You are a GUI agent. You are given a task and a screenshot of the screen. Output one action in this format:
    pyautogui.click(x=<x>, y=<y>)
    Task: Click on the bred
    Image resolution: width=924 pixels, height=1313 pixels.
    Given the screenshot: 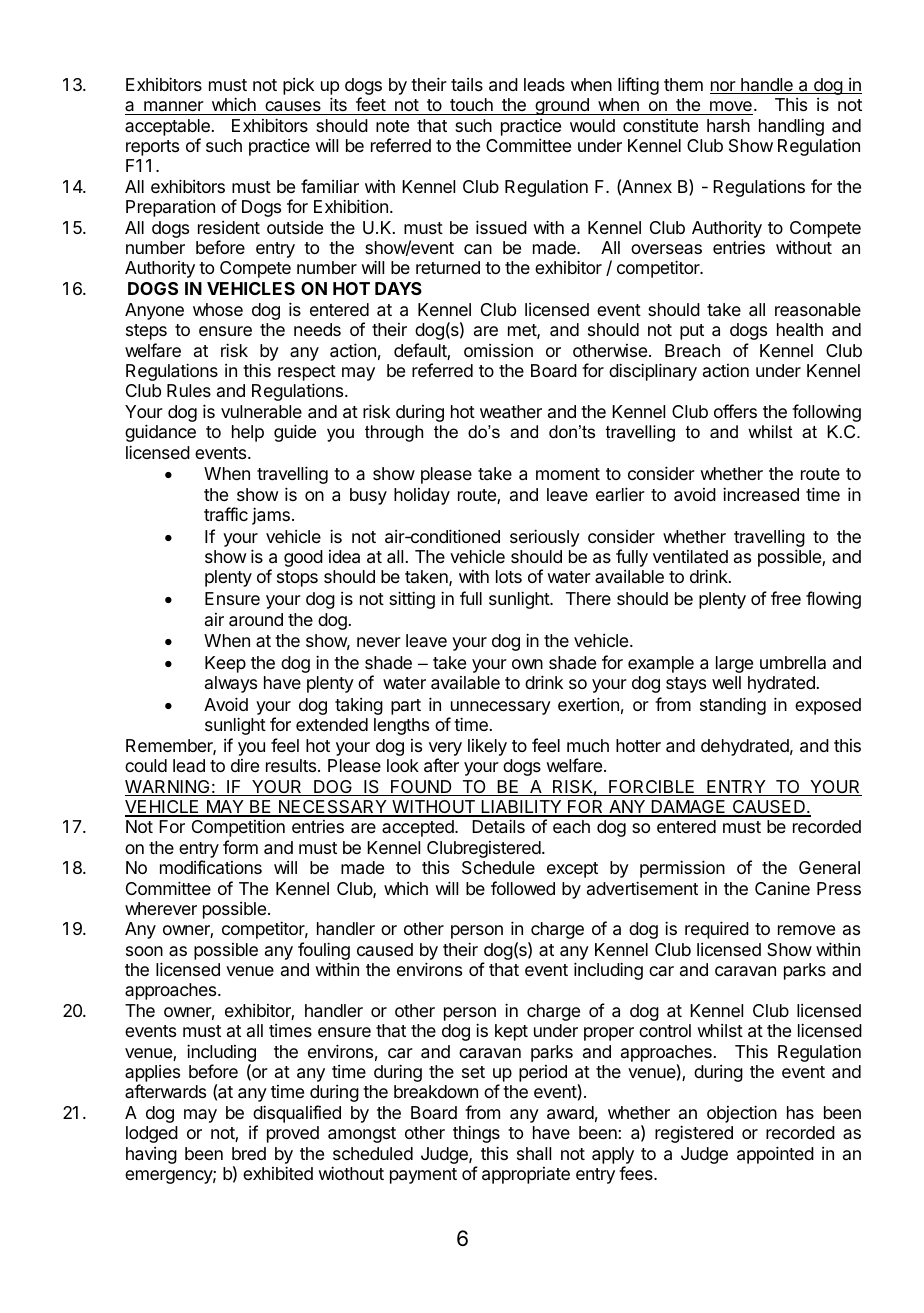 What is the action you would take?
    pyautogui.click(x=249, y=1153)
